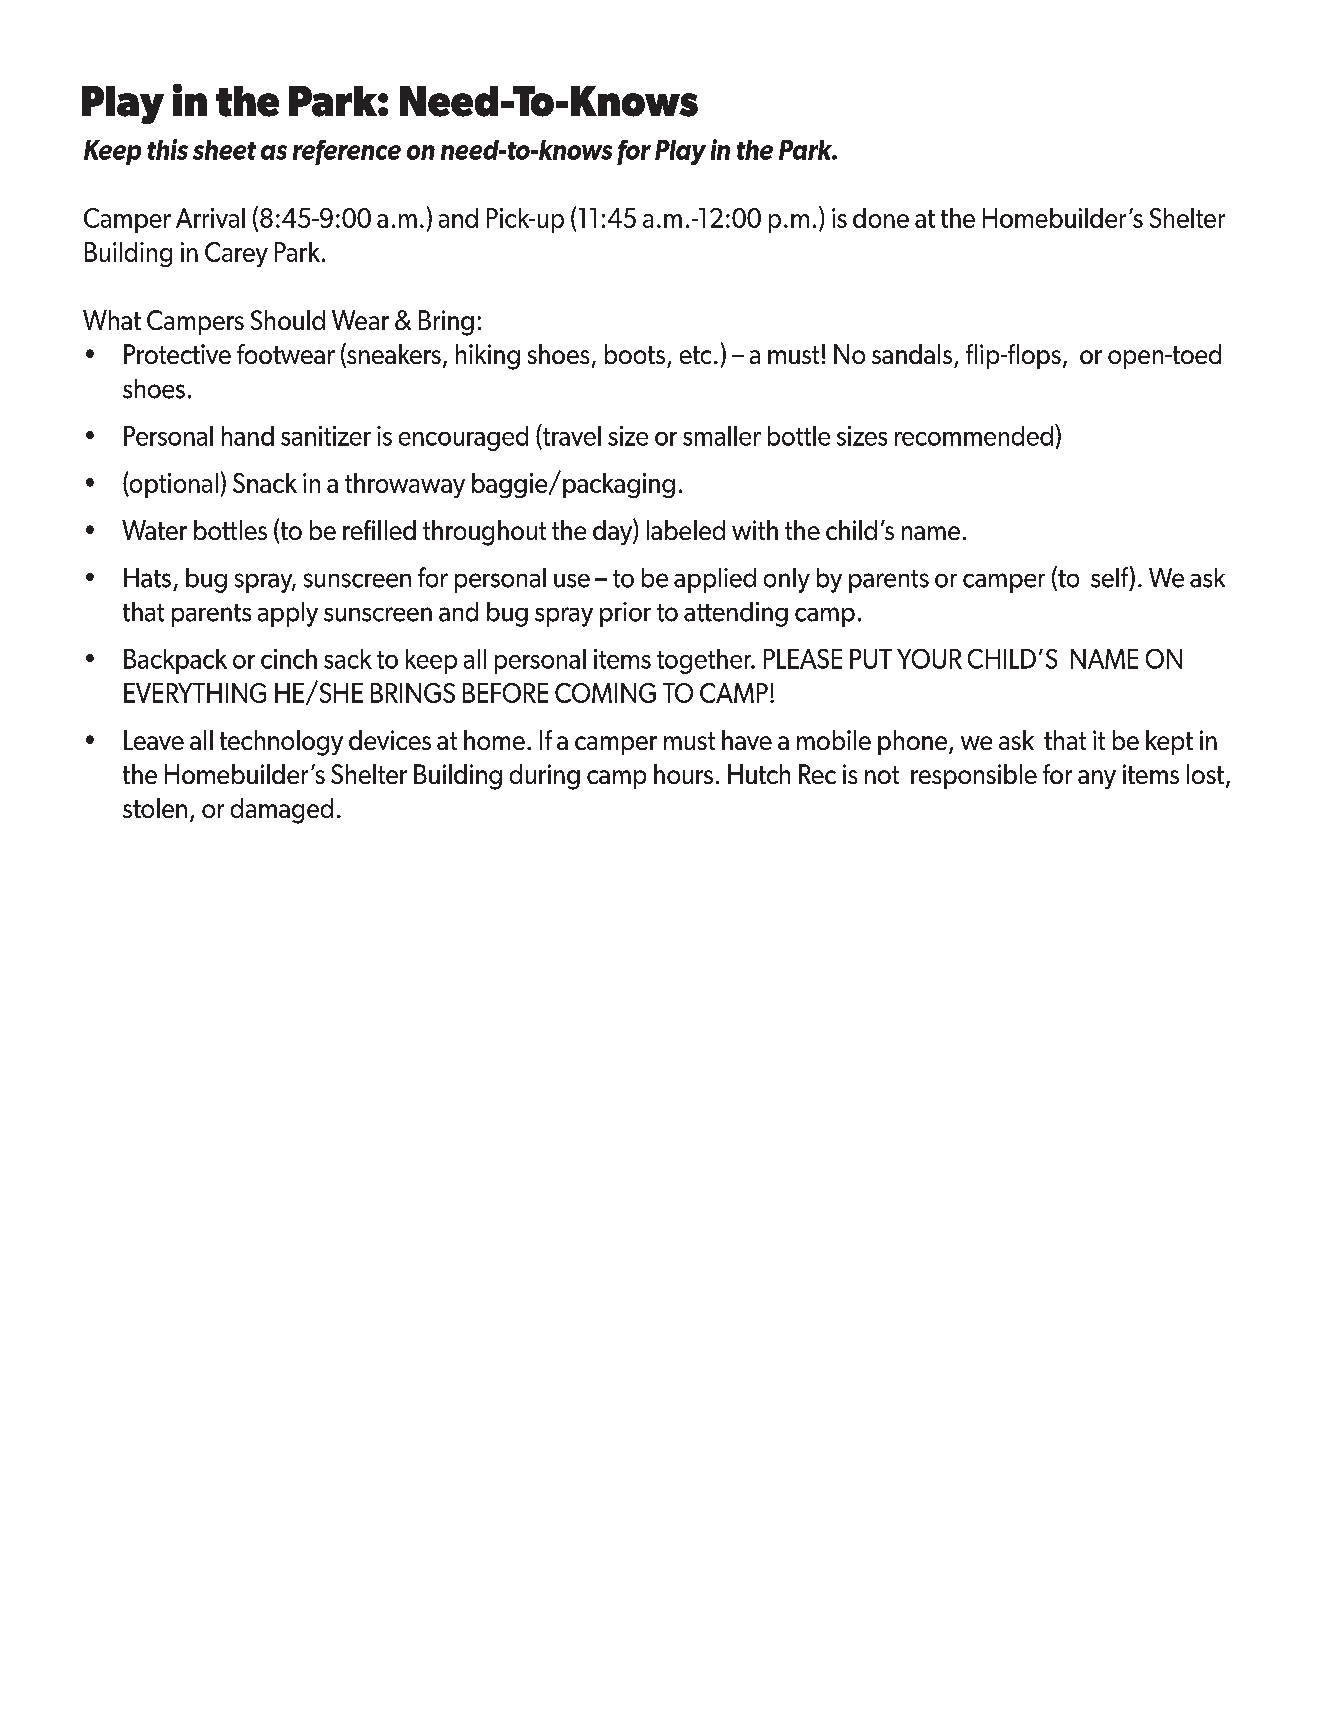  I want to click on damaged, so click(282, 811).
